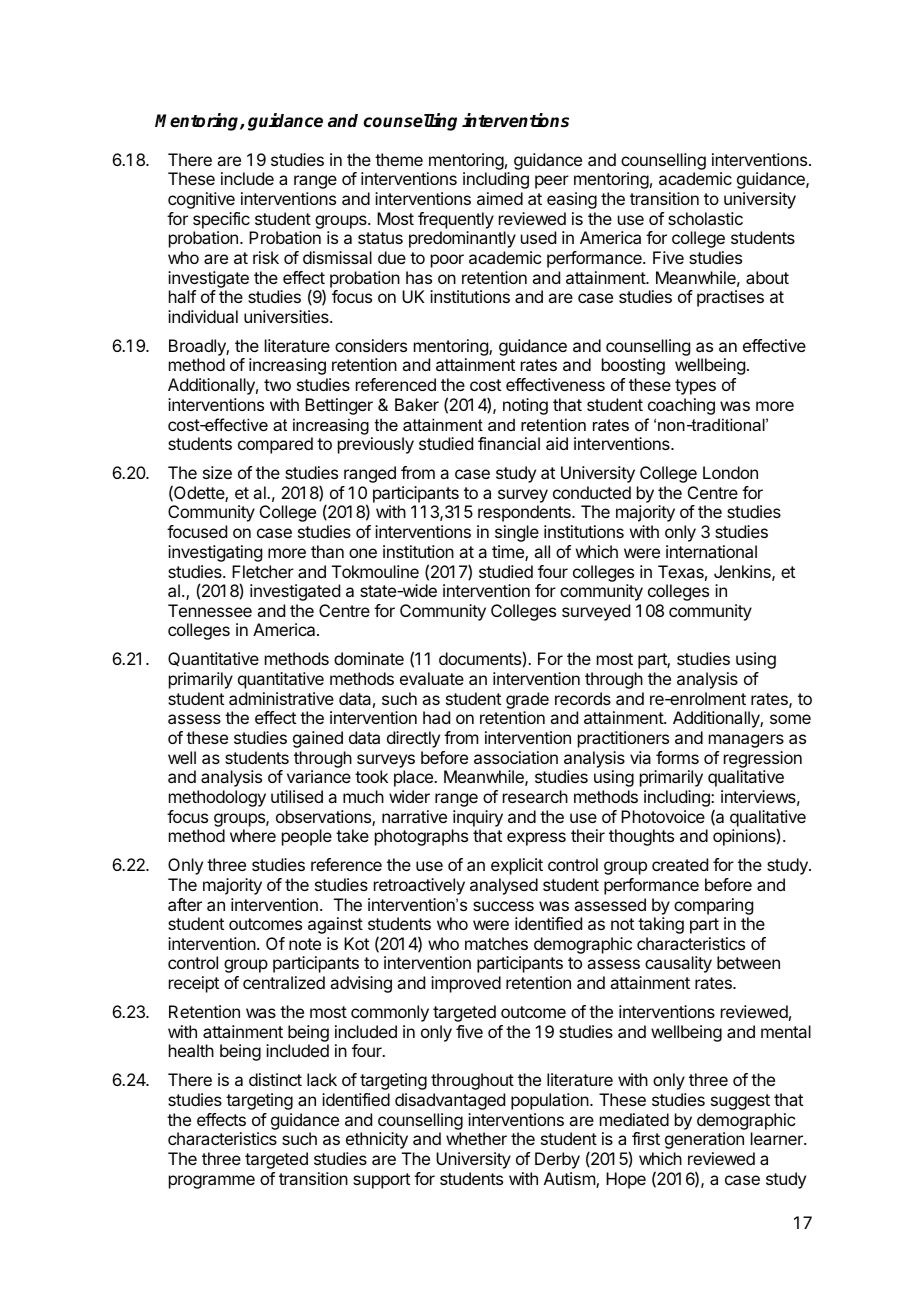  I want to click on financial, so click(509, 443).
